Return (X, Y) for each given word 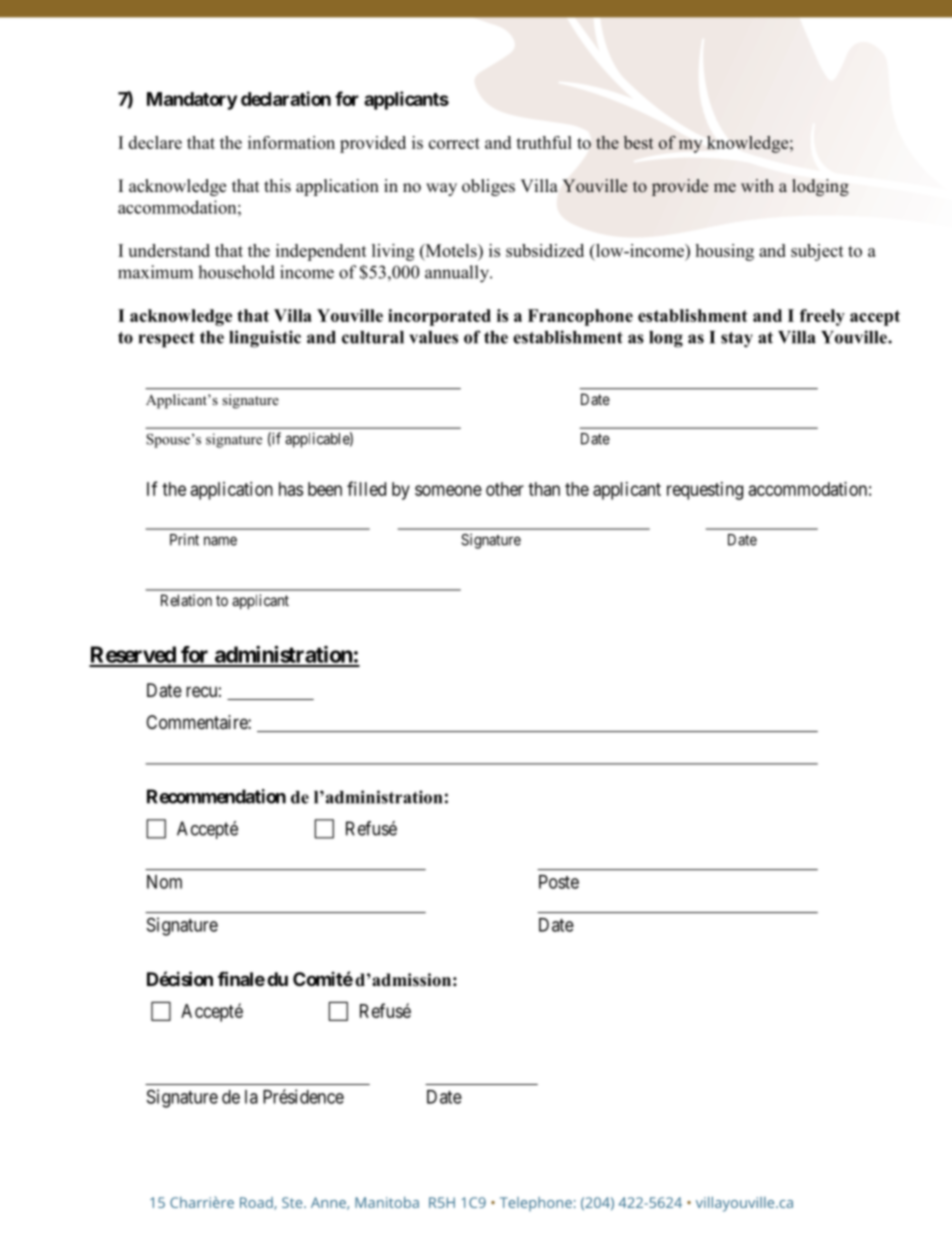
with (757, 185)
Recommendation (216, 796)
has (291, 489)
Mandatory (192, 101)
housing (724, 252)
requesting (705, 491)
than (544, 489)
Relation (186, 600)
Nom (164, 882)
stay (737, 340)
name (220, 541)
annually (458, 274)
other (505, 489)
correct (454, 143)
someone (448, 490)
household (236, 272)
